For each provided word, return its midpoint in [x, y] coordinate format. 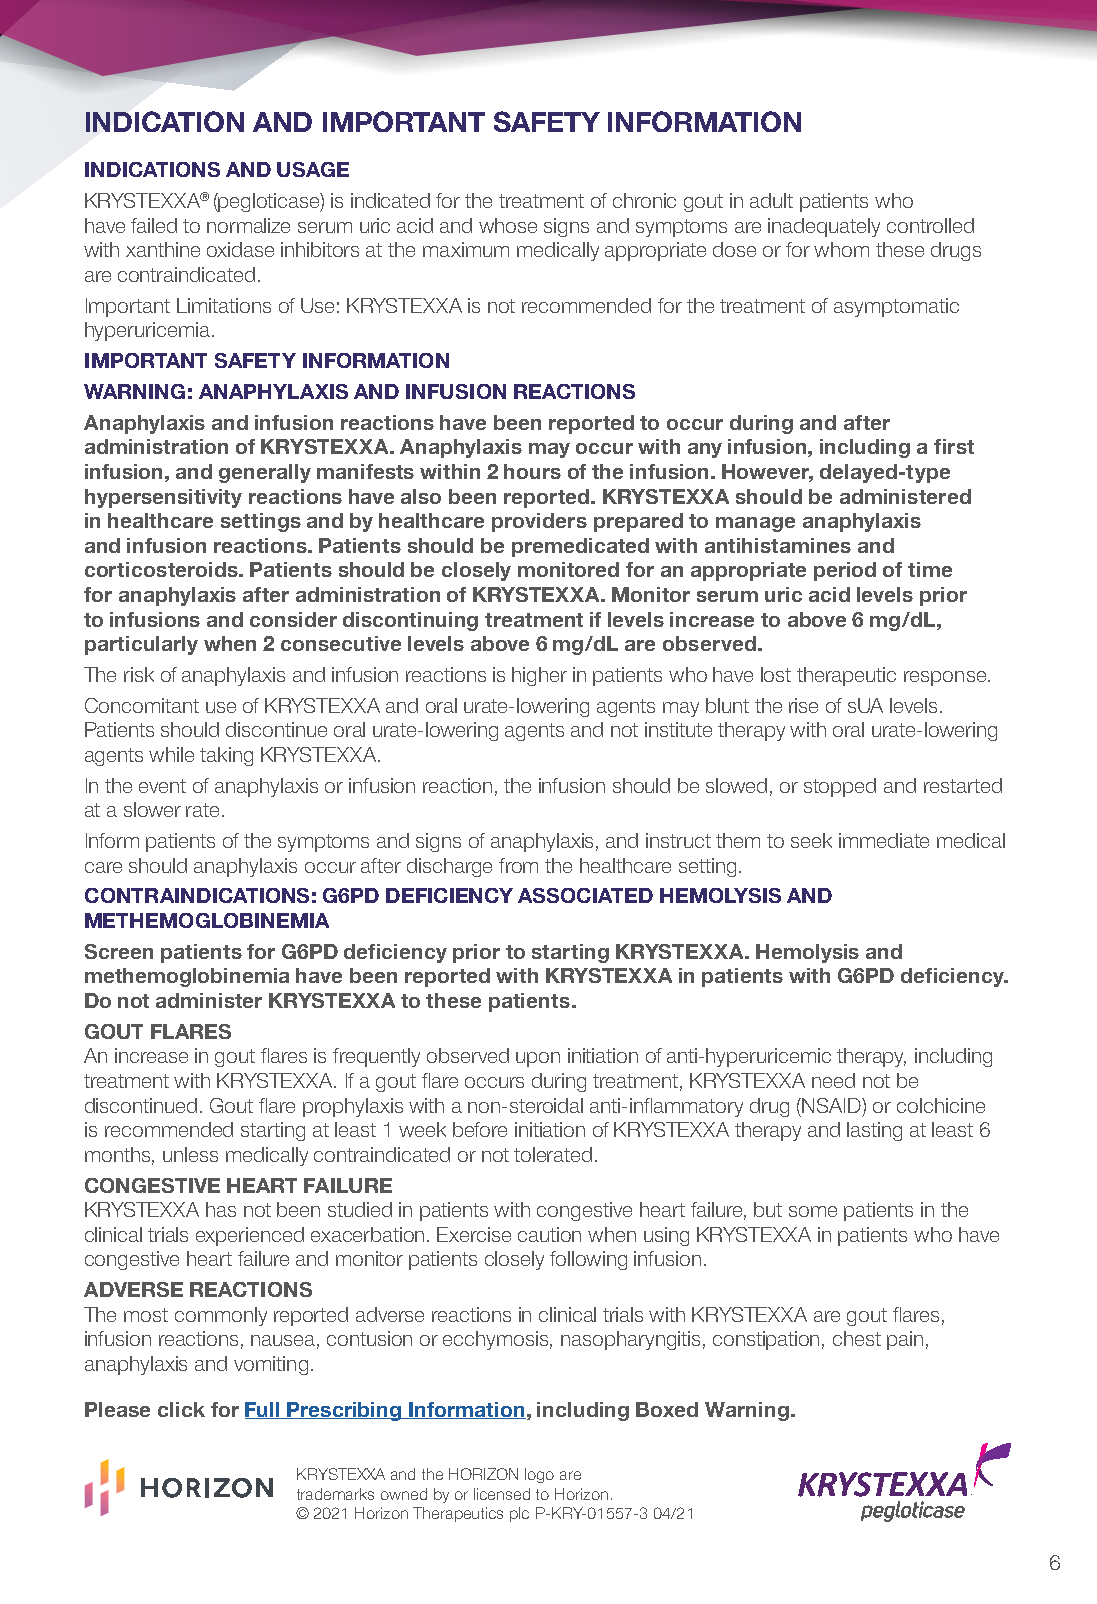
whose [508, 225]
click [181, 1409]
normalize [248, 225]
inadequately [824, 227]
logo [539, 1475]
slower [152, 809]
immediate [884, 840]
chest [857, 1338]
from [518, 865]
